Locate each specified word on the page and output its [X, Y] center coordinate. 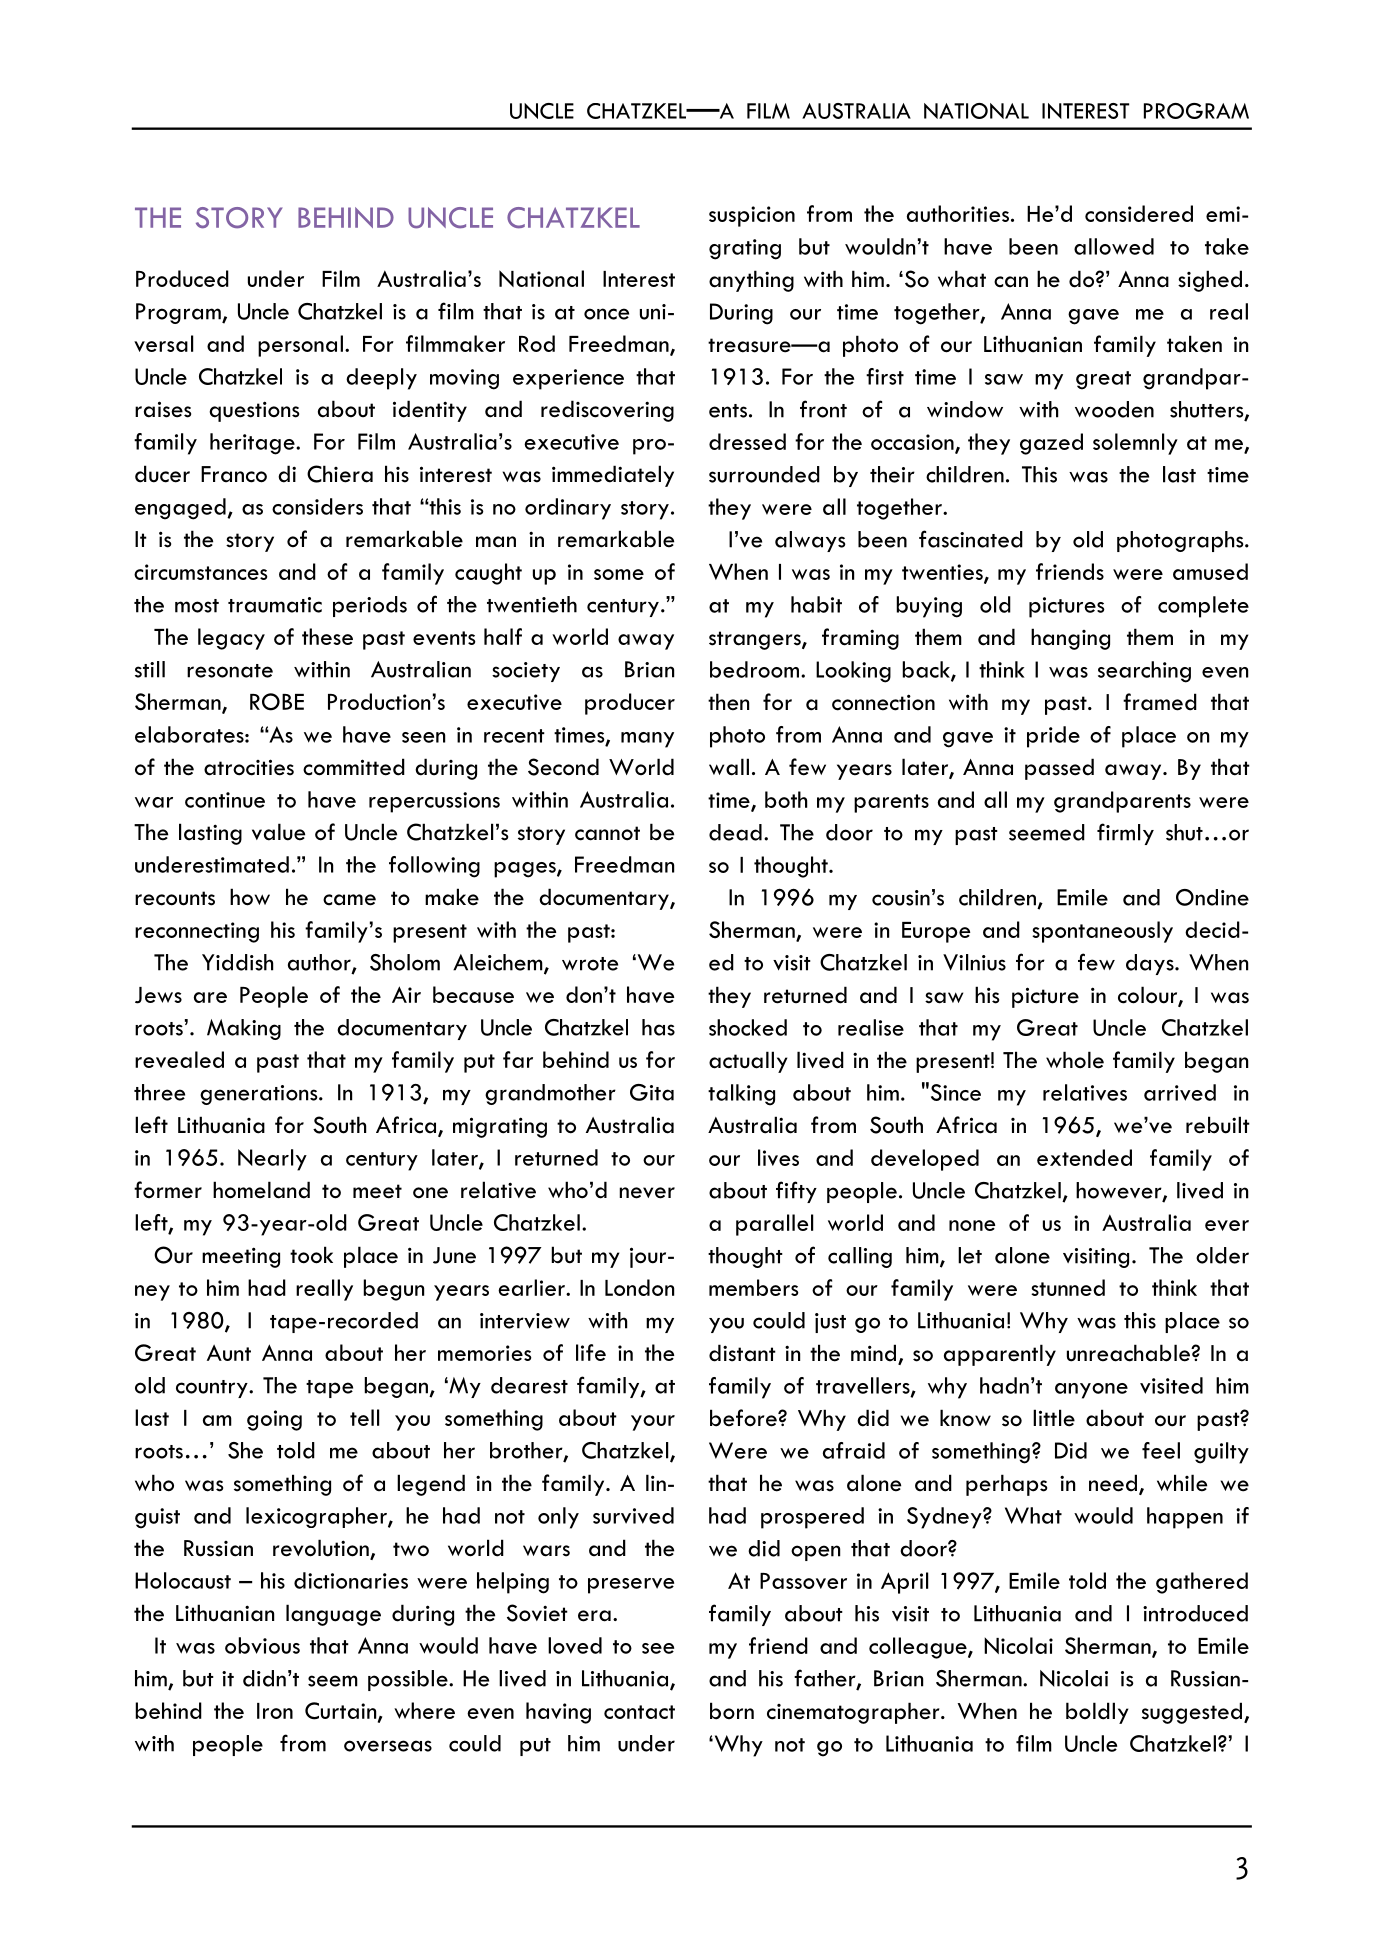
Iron [275, 1711]
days [1151, 964]
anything [751, 281]
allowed [1114, 246]
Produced [182, 278]
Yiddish [237, 962]
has [658, 1027]
